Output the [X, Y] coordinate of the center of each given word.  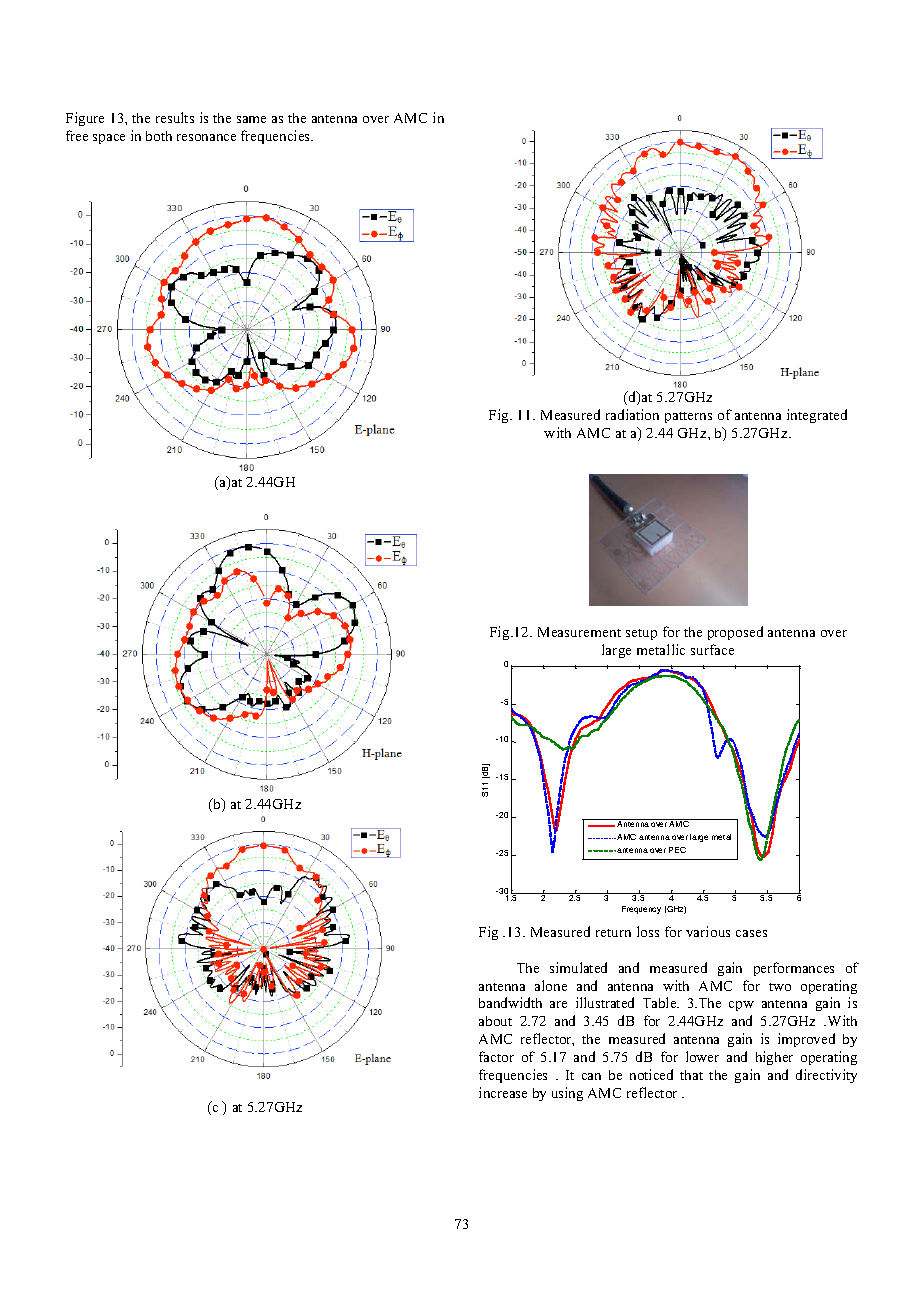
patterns [688, 417]
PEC [677, 850]
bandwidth [510, 1002]
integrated [817, 416]
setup [641, 634]
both [159, 136]
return [613, 933]
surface [712, 649]
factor [496, 1056]
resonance [206, 137]
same [251, 119]
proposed [735, 633]
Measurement [579, 632]
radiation [632, 414]
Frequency [641, 910]
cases [751, 933]
